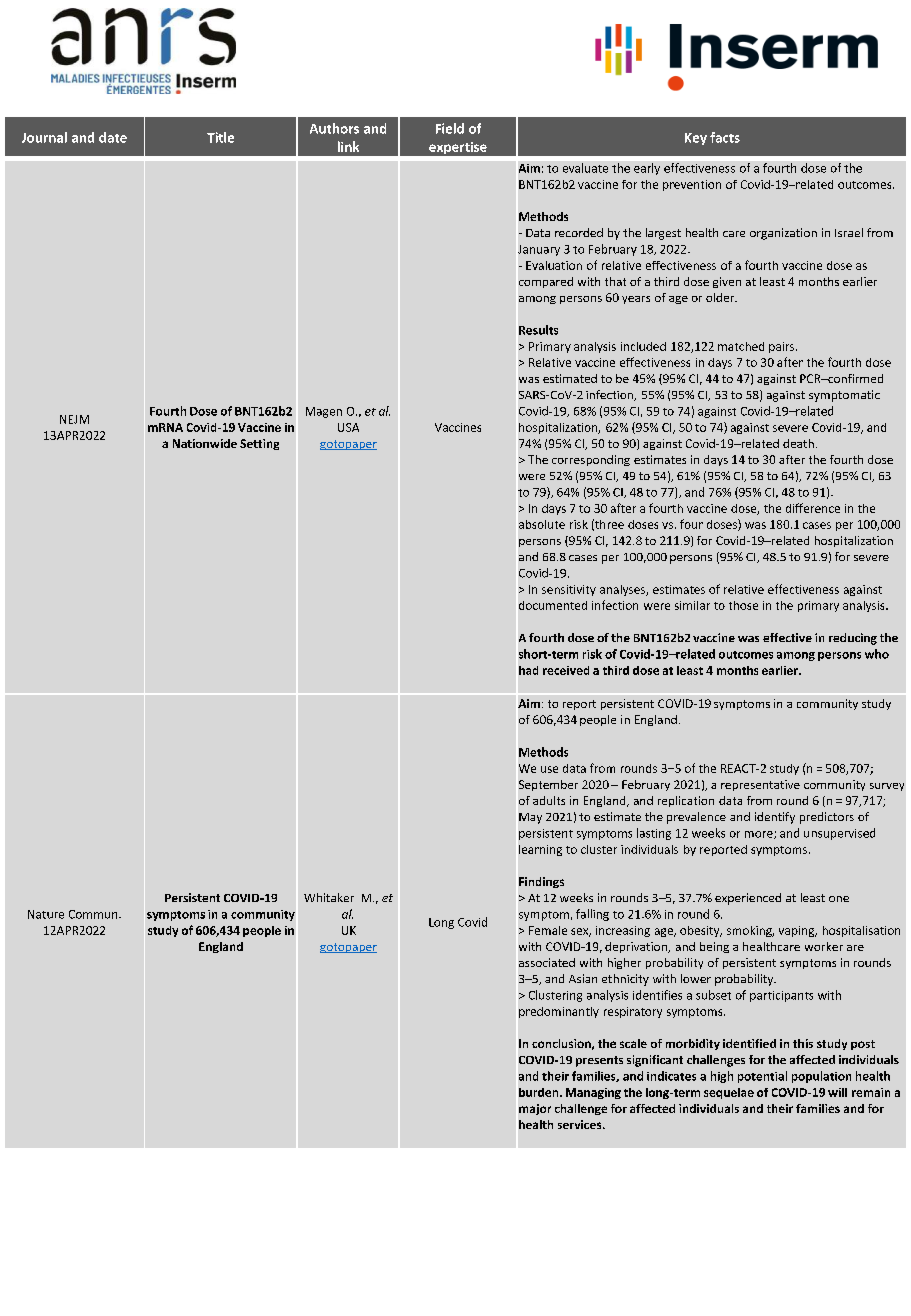 The image size is (911, 1316). I want to click on Field, so click(450, 128).
